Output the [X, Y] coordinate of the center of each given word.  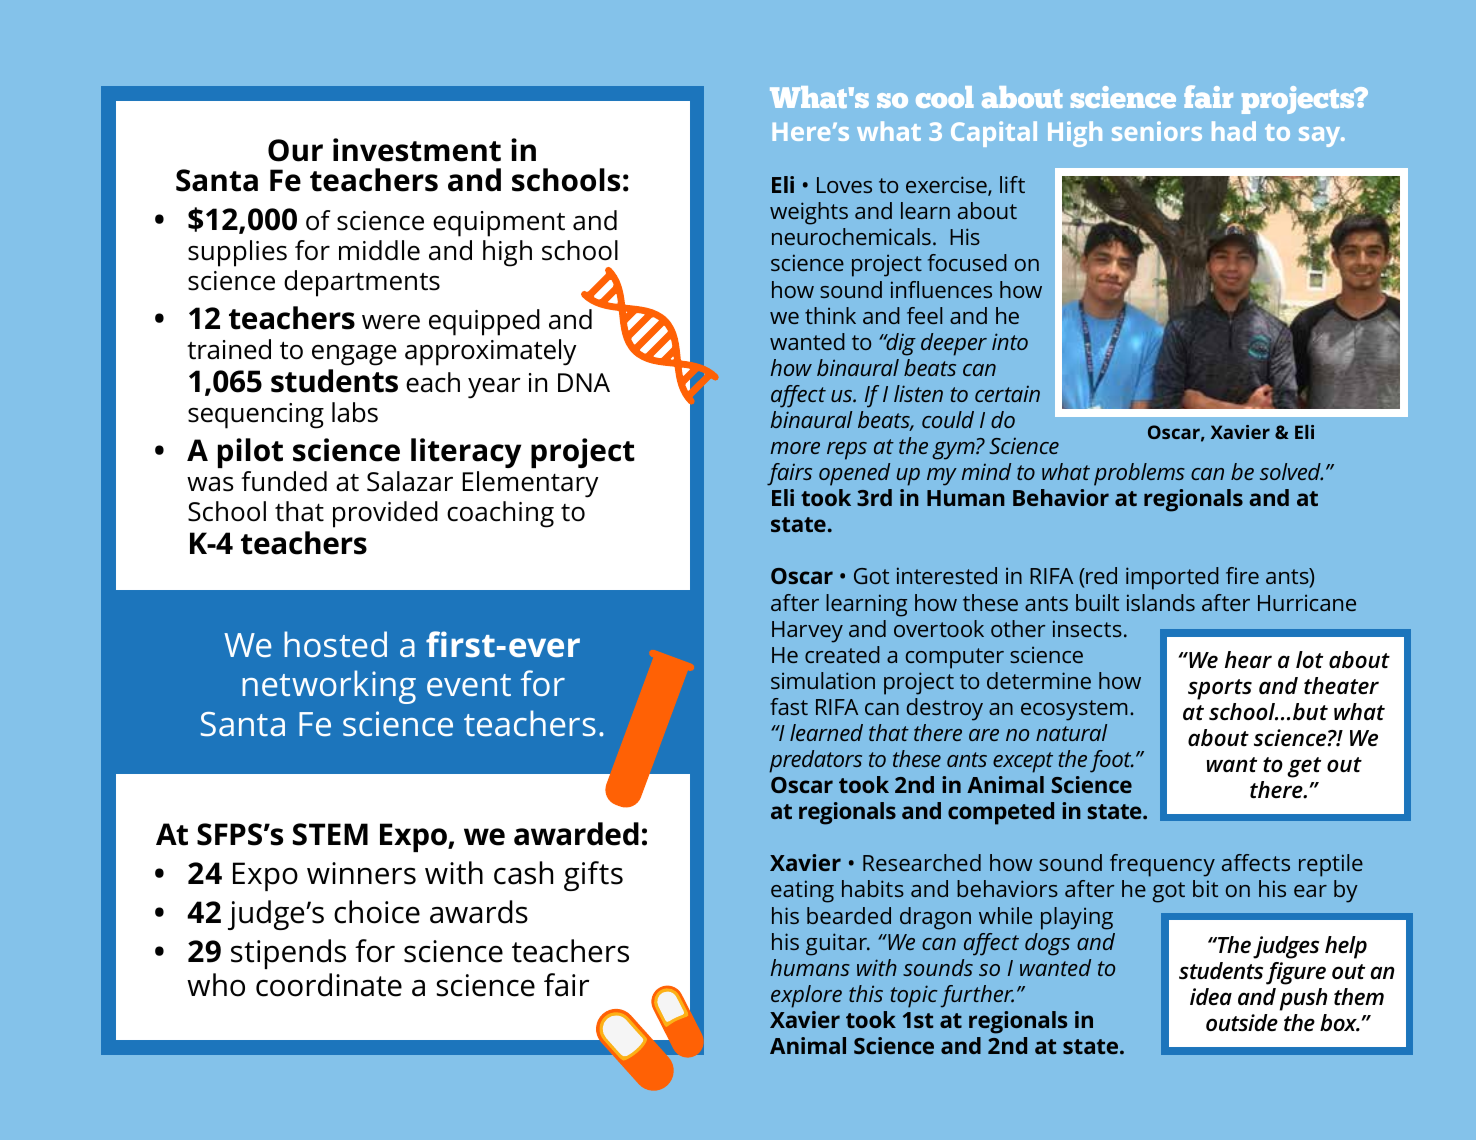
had [1234, 131]
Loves [844, 185]
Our [295, 150]
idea [1211, 997]
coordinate [329, 985]
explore [806, 996]
